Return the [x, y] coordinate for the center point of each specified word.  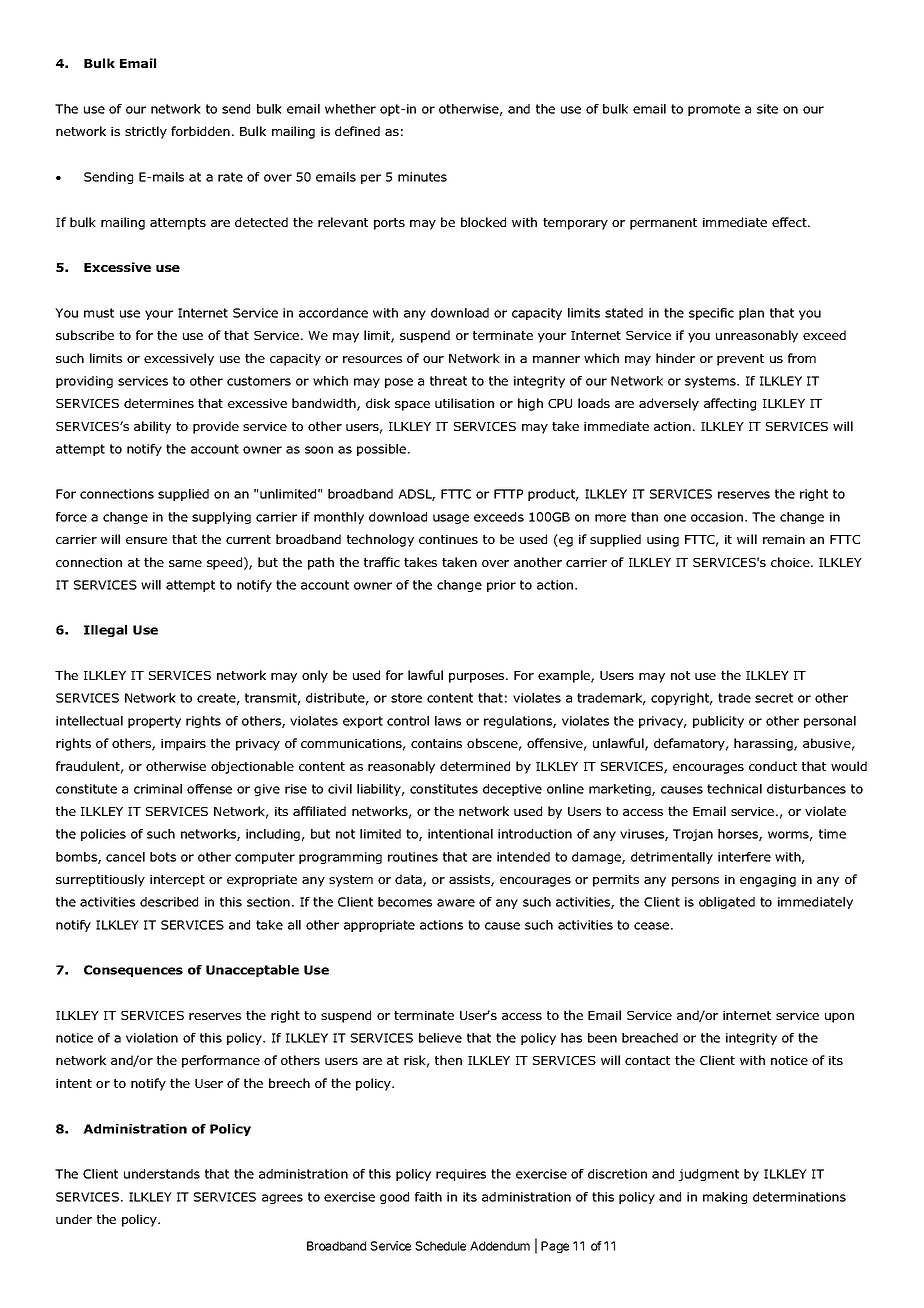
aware [456, 903]
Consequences [133, 971]
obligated [727, 903]
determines [159, 403]
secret [774, 698]
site [767, 109]
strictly [146, 132]
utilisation [464, 403]
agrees [282, 1199]
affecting [730, 404]
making [725, 1198]
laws [448, 721]
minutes [422, 177]
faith [428, 1197]
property [154, 722]
